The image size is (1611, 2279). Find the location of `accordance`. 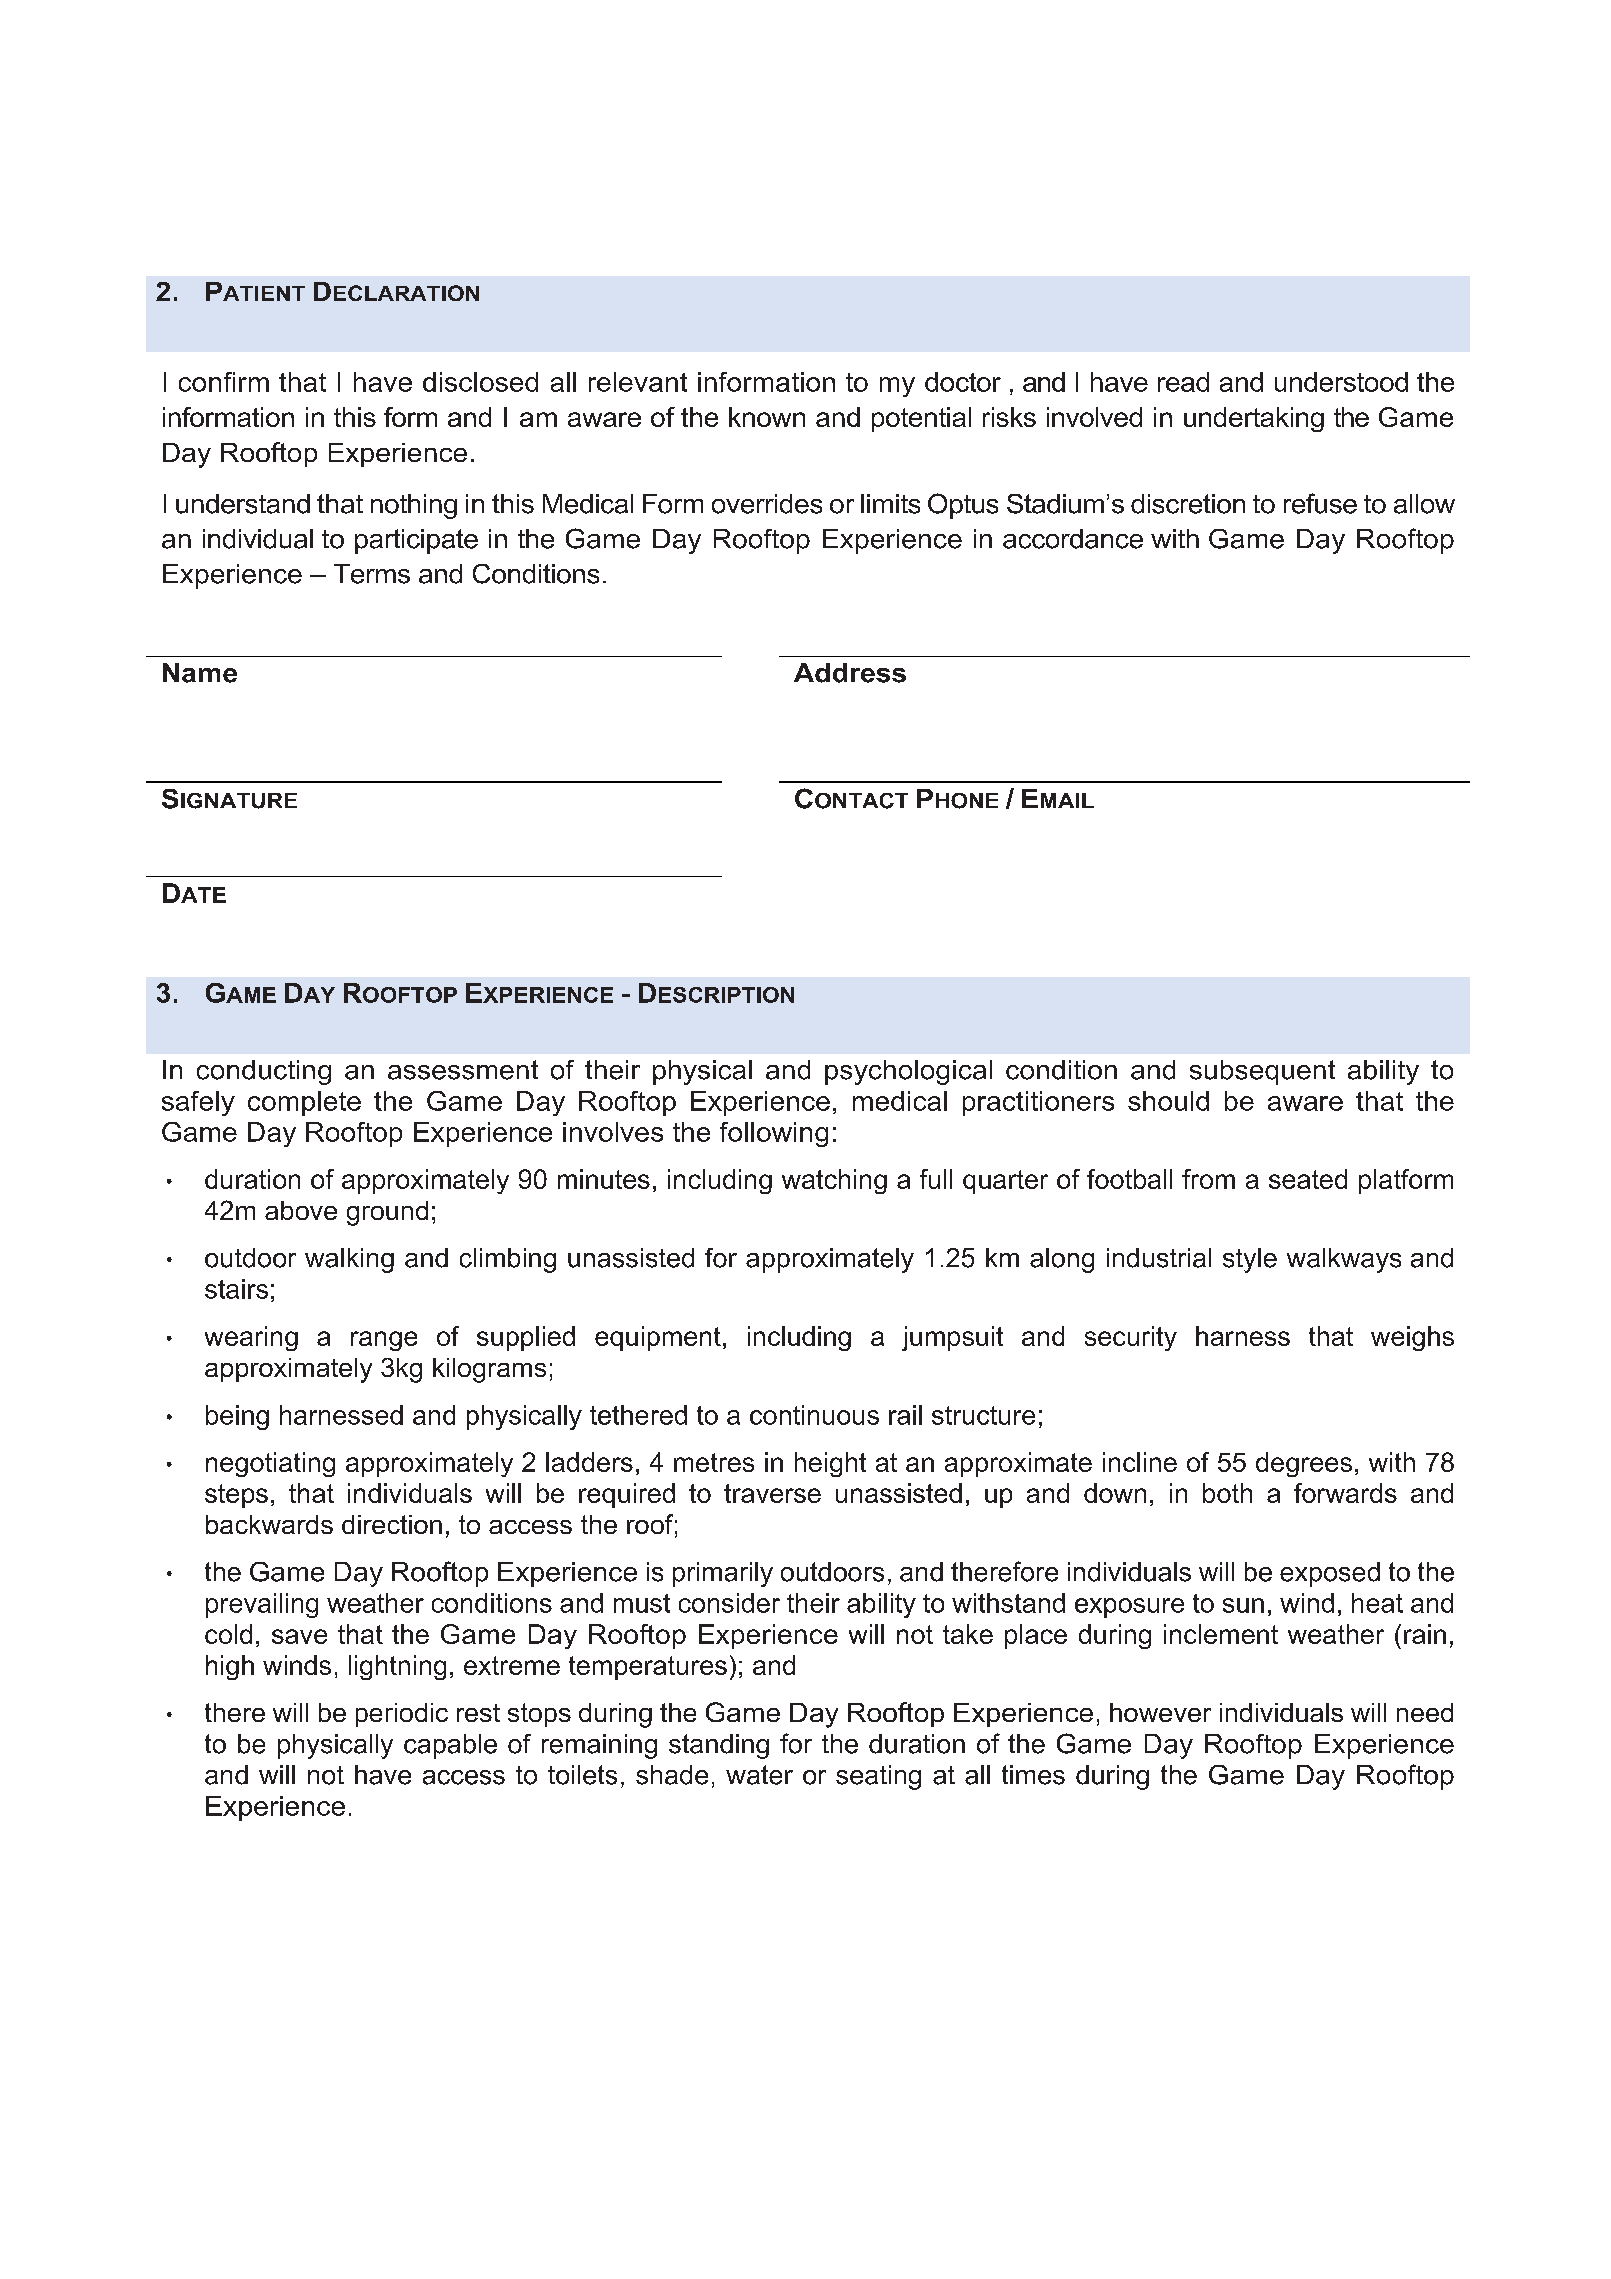

accordance is located at coordinates (1073, 539).
